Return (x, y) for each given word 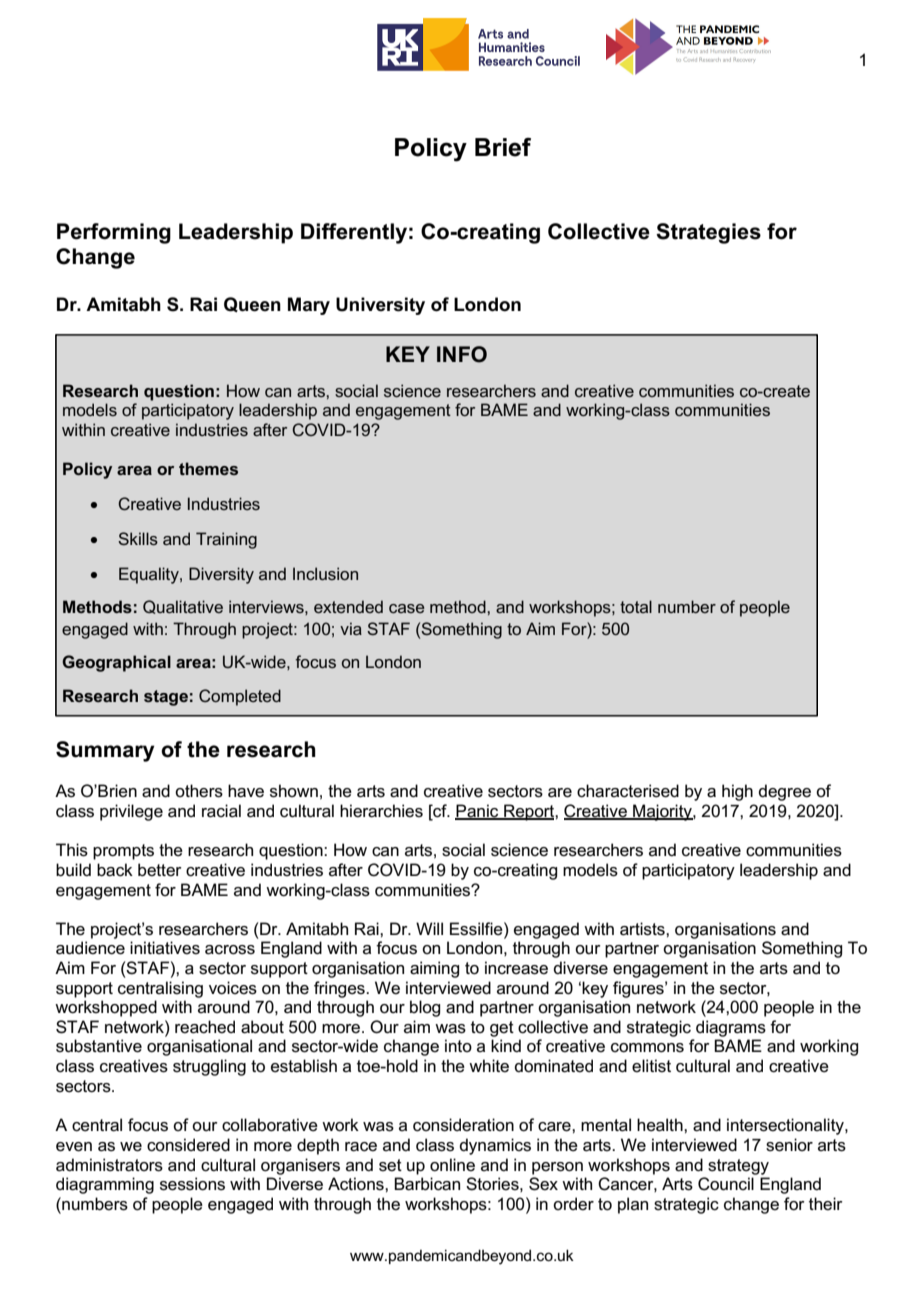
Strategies (708, 233)
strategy (738, 1167)
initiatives (165, 948)
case (407, 608)
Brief (503, 147)
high (737, 792)
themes (208, 468)
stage (166, 698)
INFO (462, 354)
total (636, 606)
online (452, 1165)
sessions (192, 1184)
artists (643, 929)
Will (429, 928)
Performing (114, 233)
